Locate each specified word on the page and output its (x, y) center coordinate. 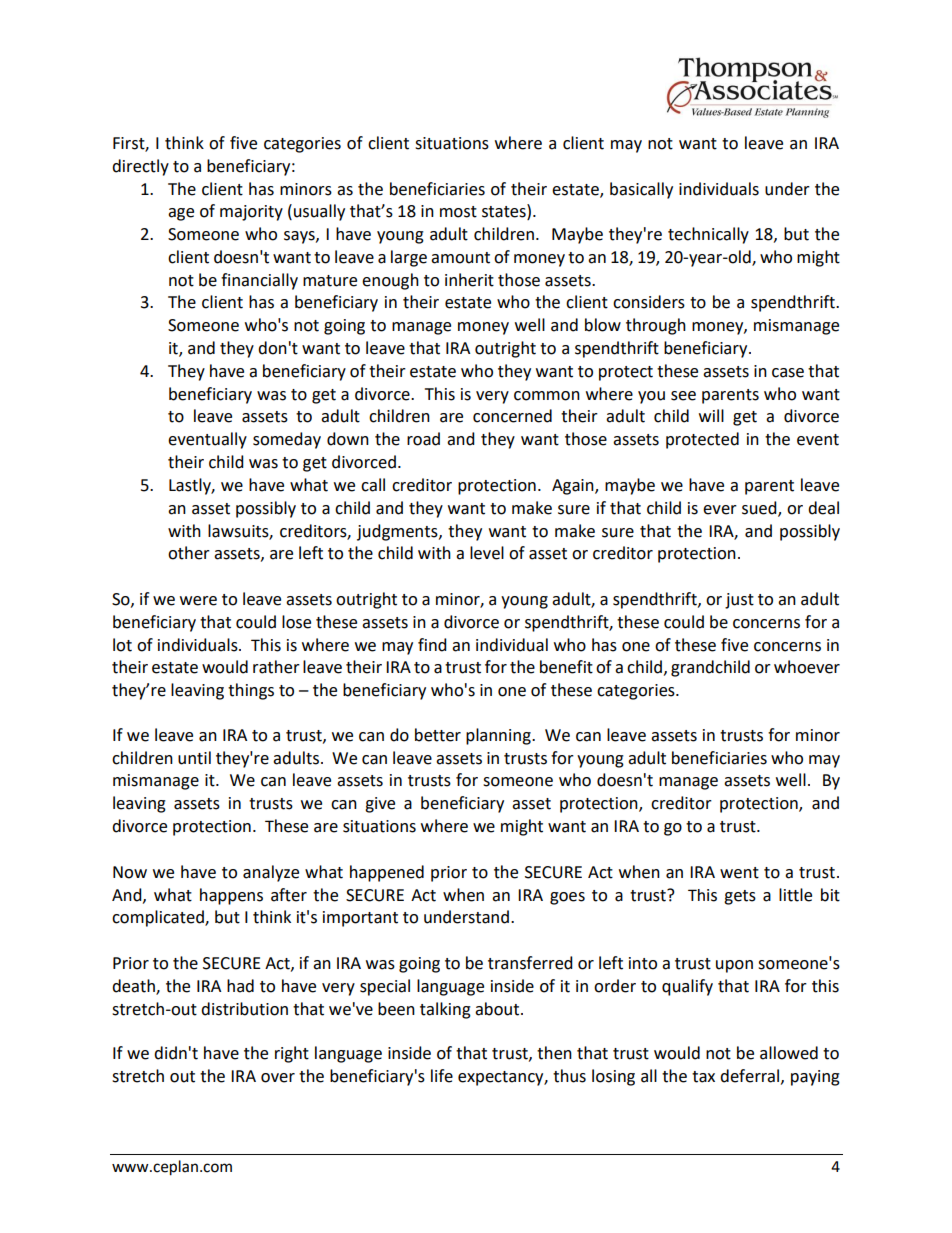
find (432, 645)
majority (251, 213)
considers (649, 302)
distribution (244, 1009)
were (198, 601)
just (739, 601)
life (442, 1076)
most (458, 212)
